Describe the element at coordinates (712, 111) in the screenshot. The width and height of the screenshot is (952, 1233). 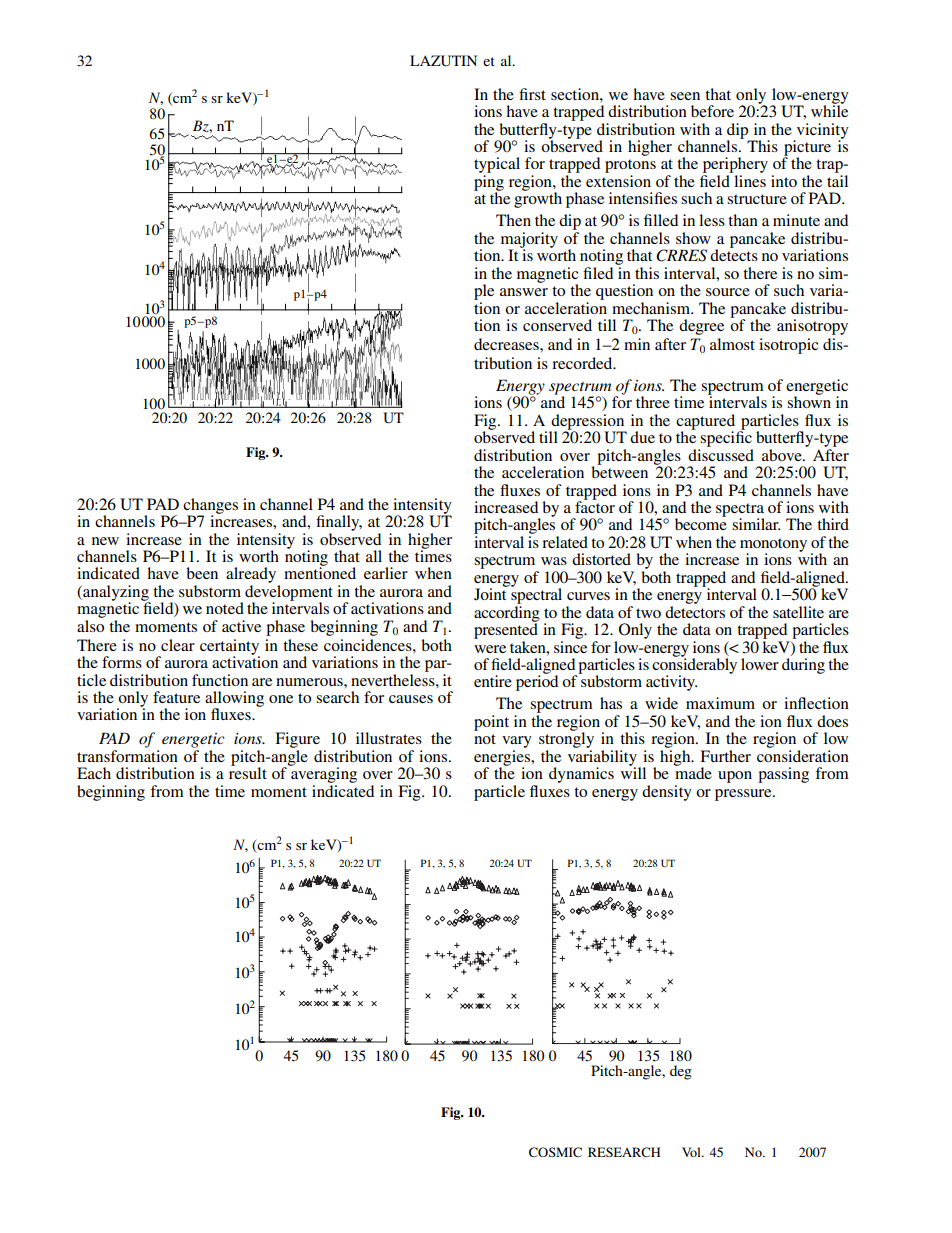
I see `before` at that location.
